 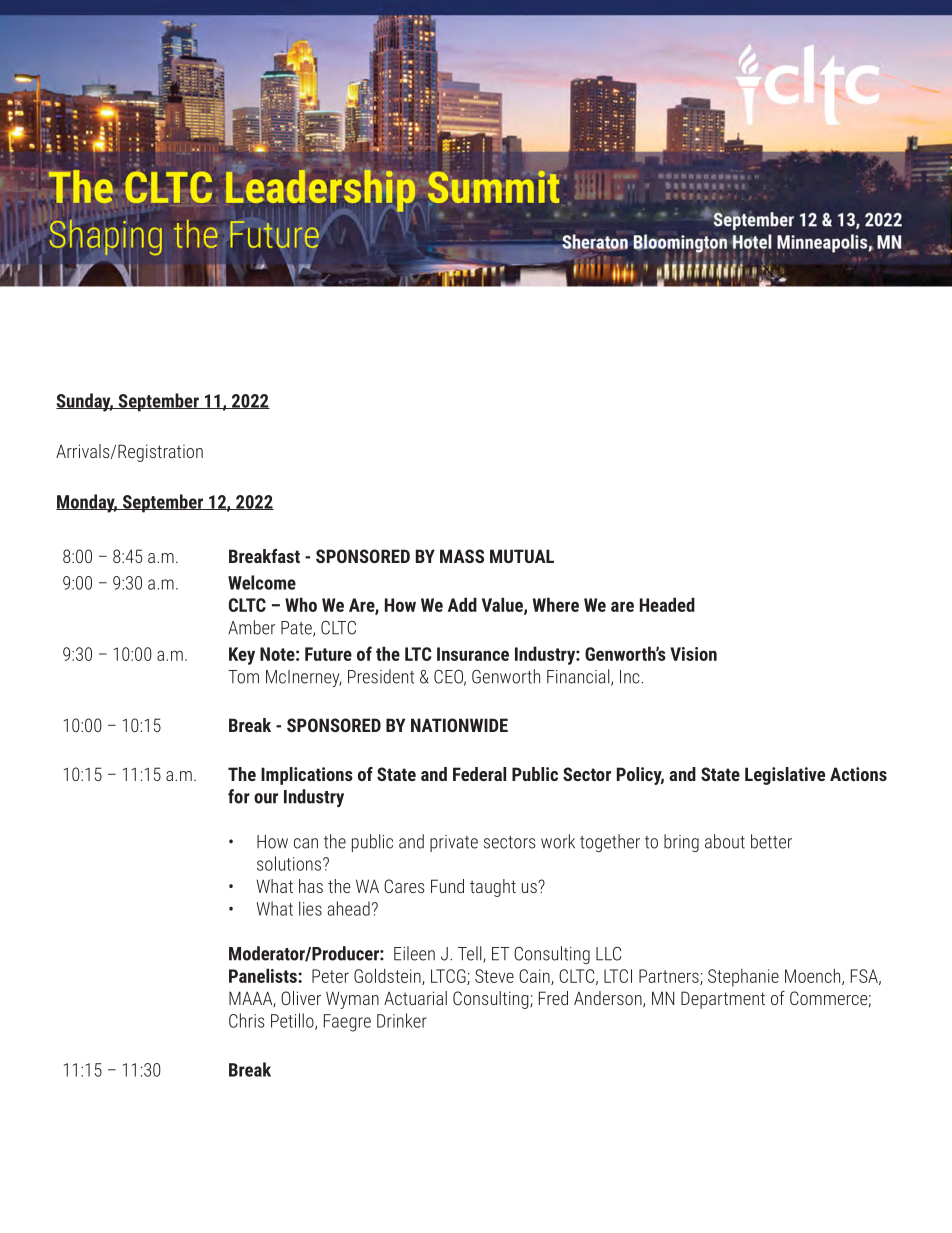 I want to click on Welcome, so click(x=262, y=582).
